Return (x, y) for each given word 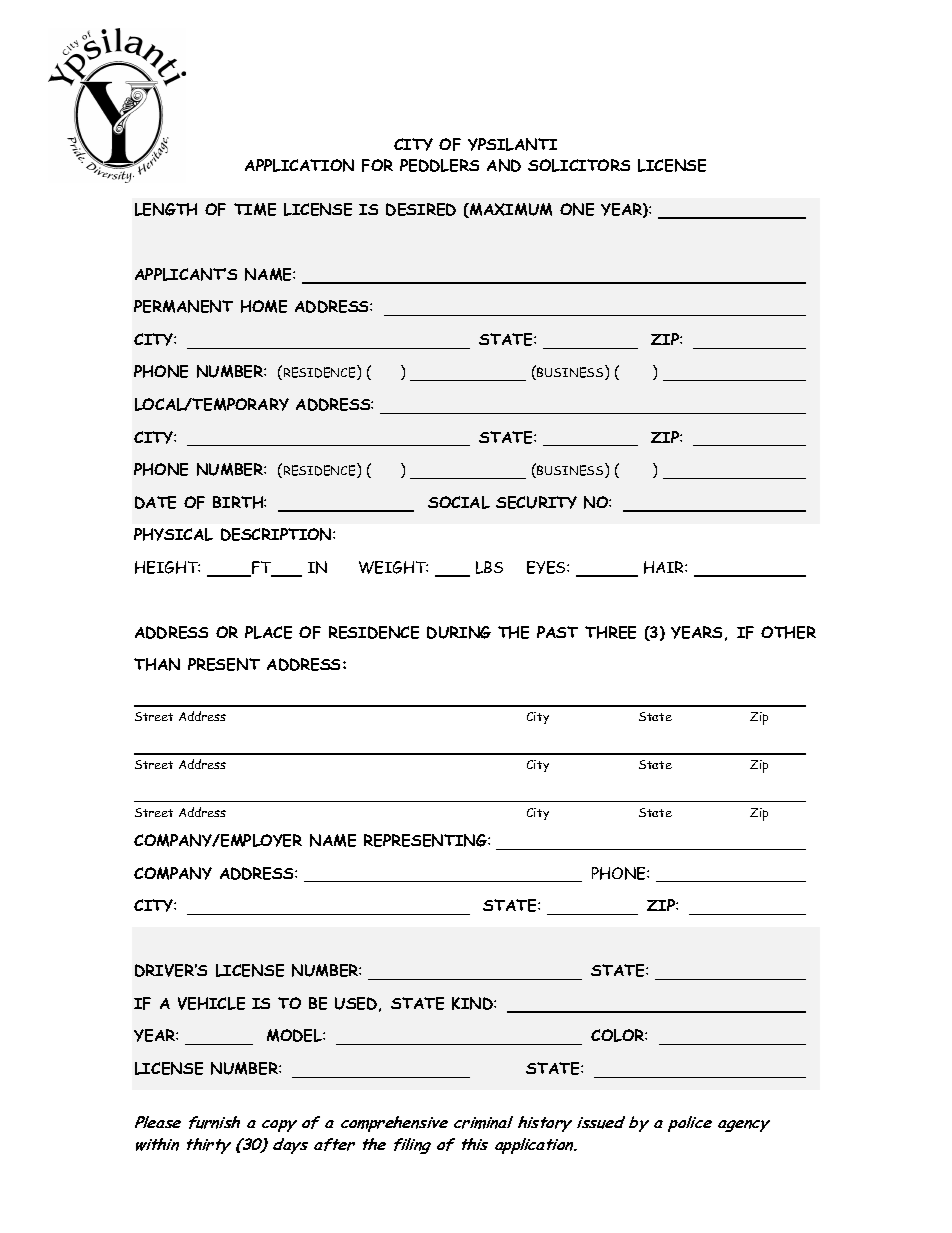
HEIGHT (167, 567)
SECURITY (536, 502)
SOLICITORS (579, 165)
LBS (489, 567)
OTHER (788, 632)
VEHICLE (211, 1003)
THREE (610, 632)
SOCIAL (459, 502)
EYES (547, 567)
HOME (264, 306)
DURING (459, 632)
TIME (255, 209)
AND (504, 165)
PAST (557, 632)
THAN (157, 664)
